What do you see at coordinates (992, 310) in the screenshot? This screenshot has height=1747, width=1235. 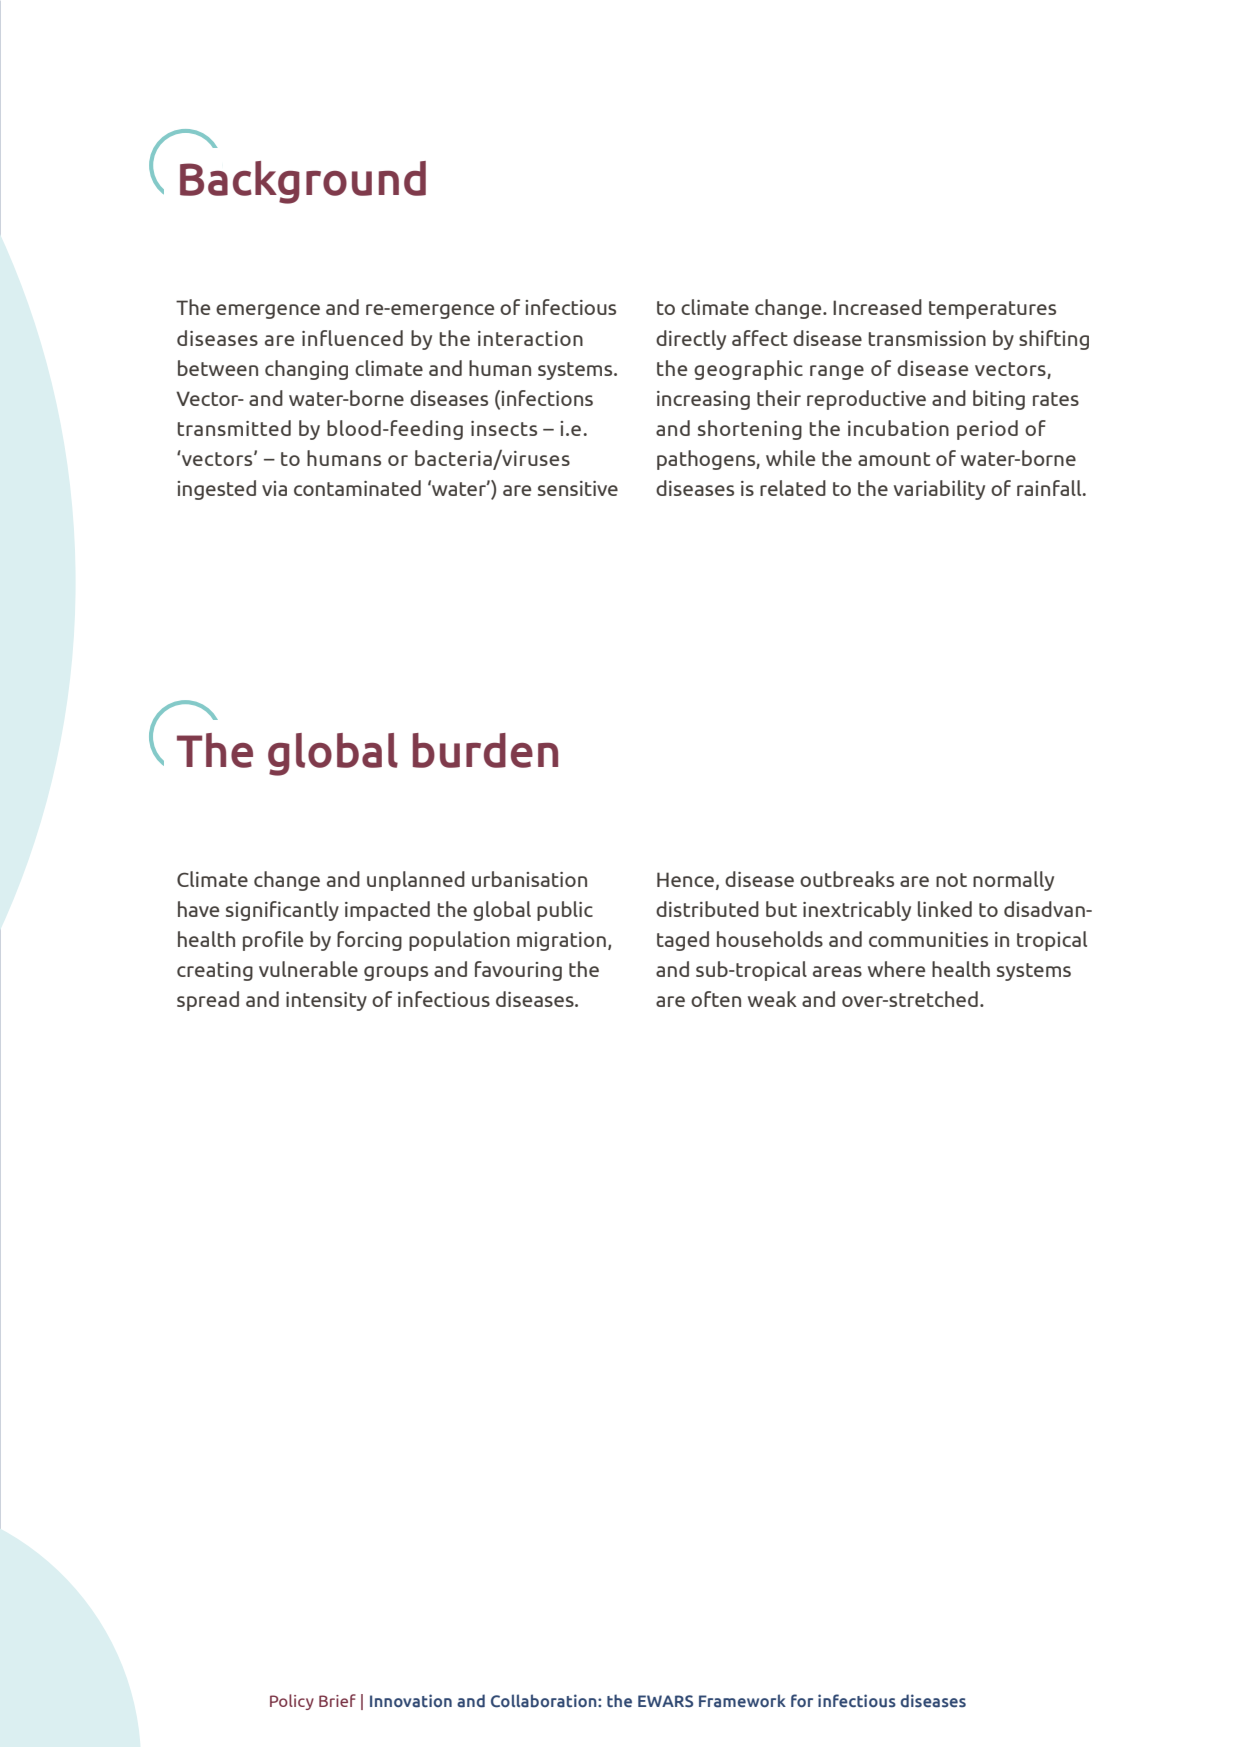 I see `temperatures` at bounding box center [992, 310].
